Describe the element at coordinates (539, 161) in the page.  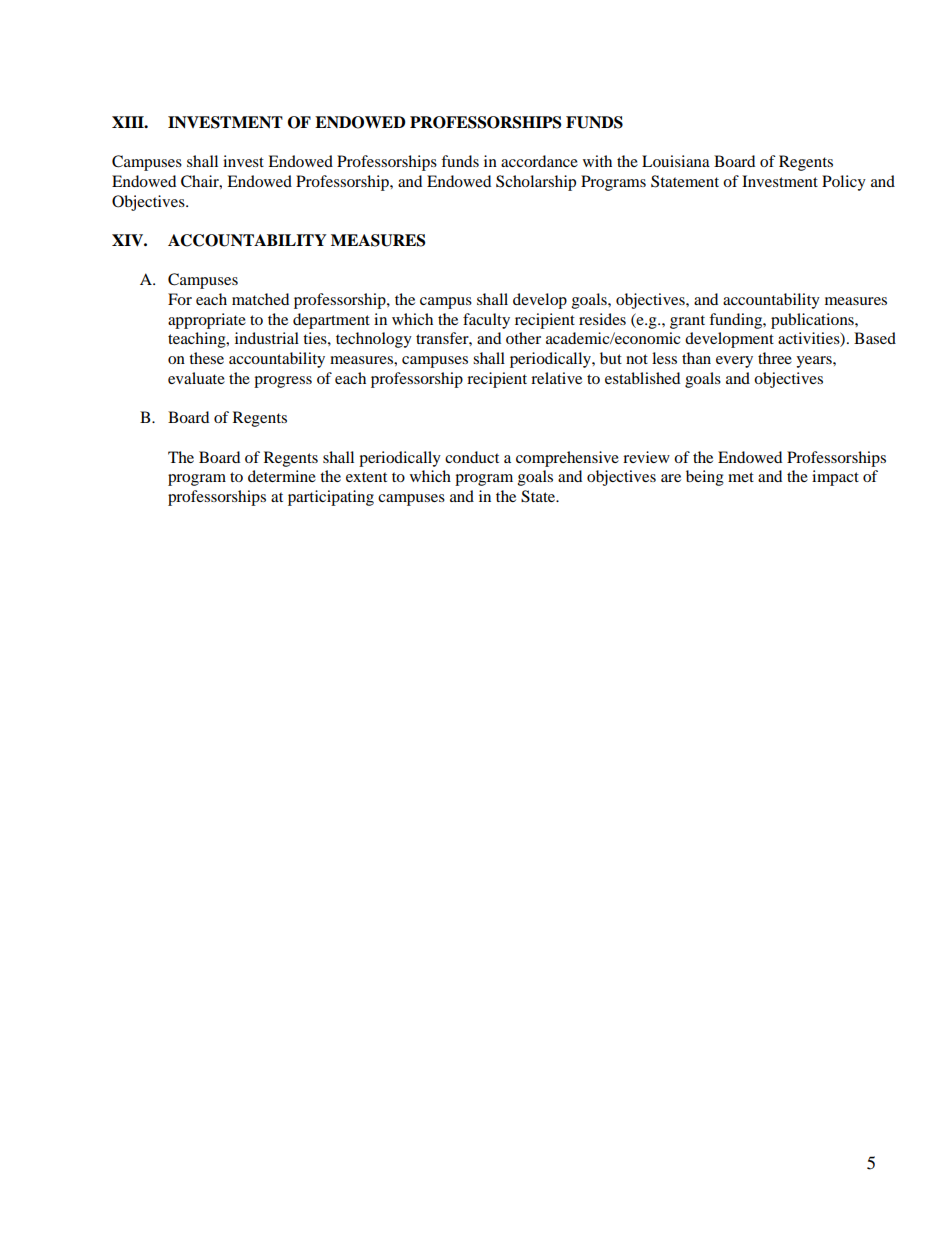
I see `accordance` at that location.
